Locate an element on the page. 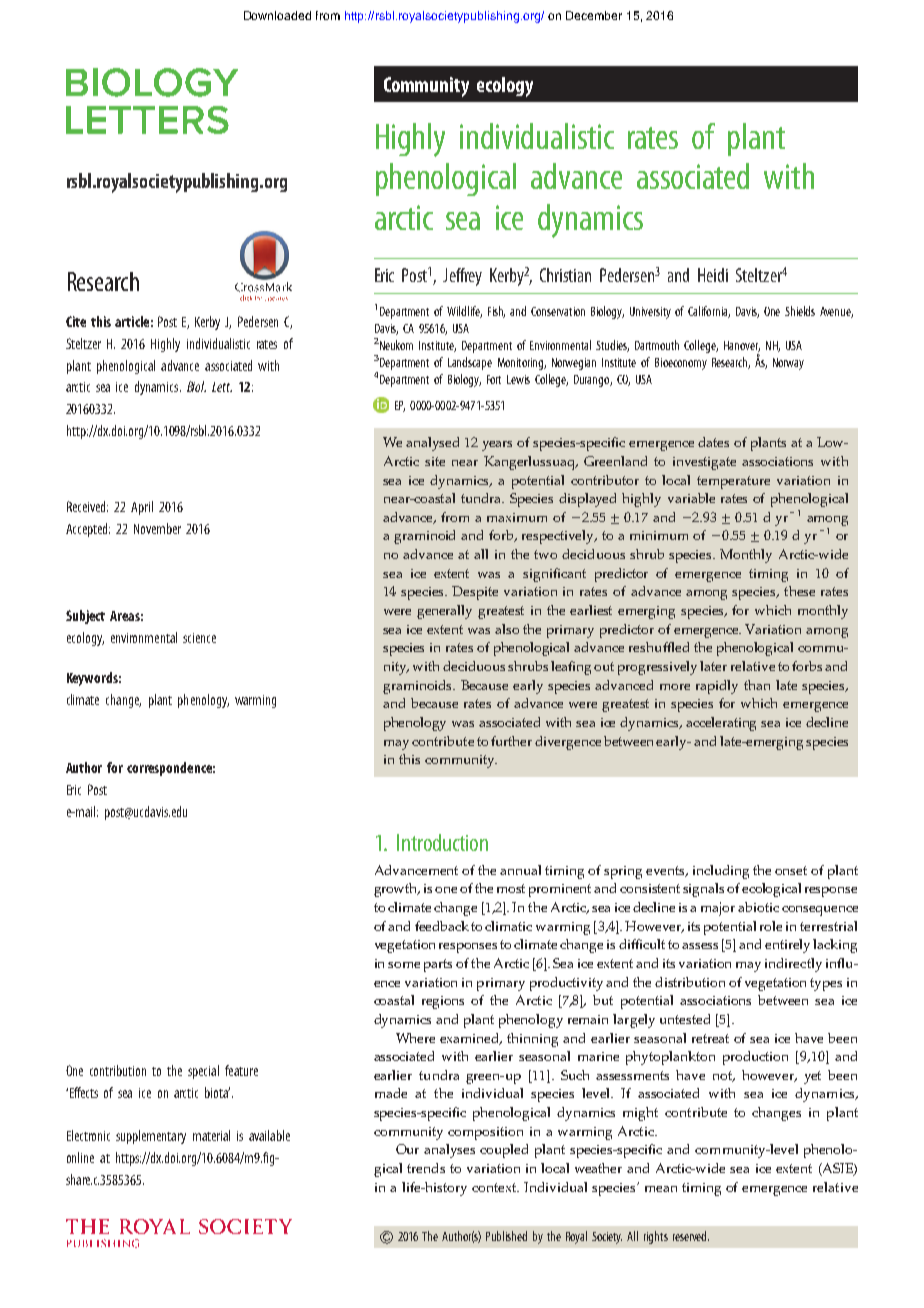  feedback is located at coordinates (442, 926).
